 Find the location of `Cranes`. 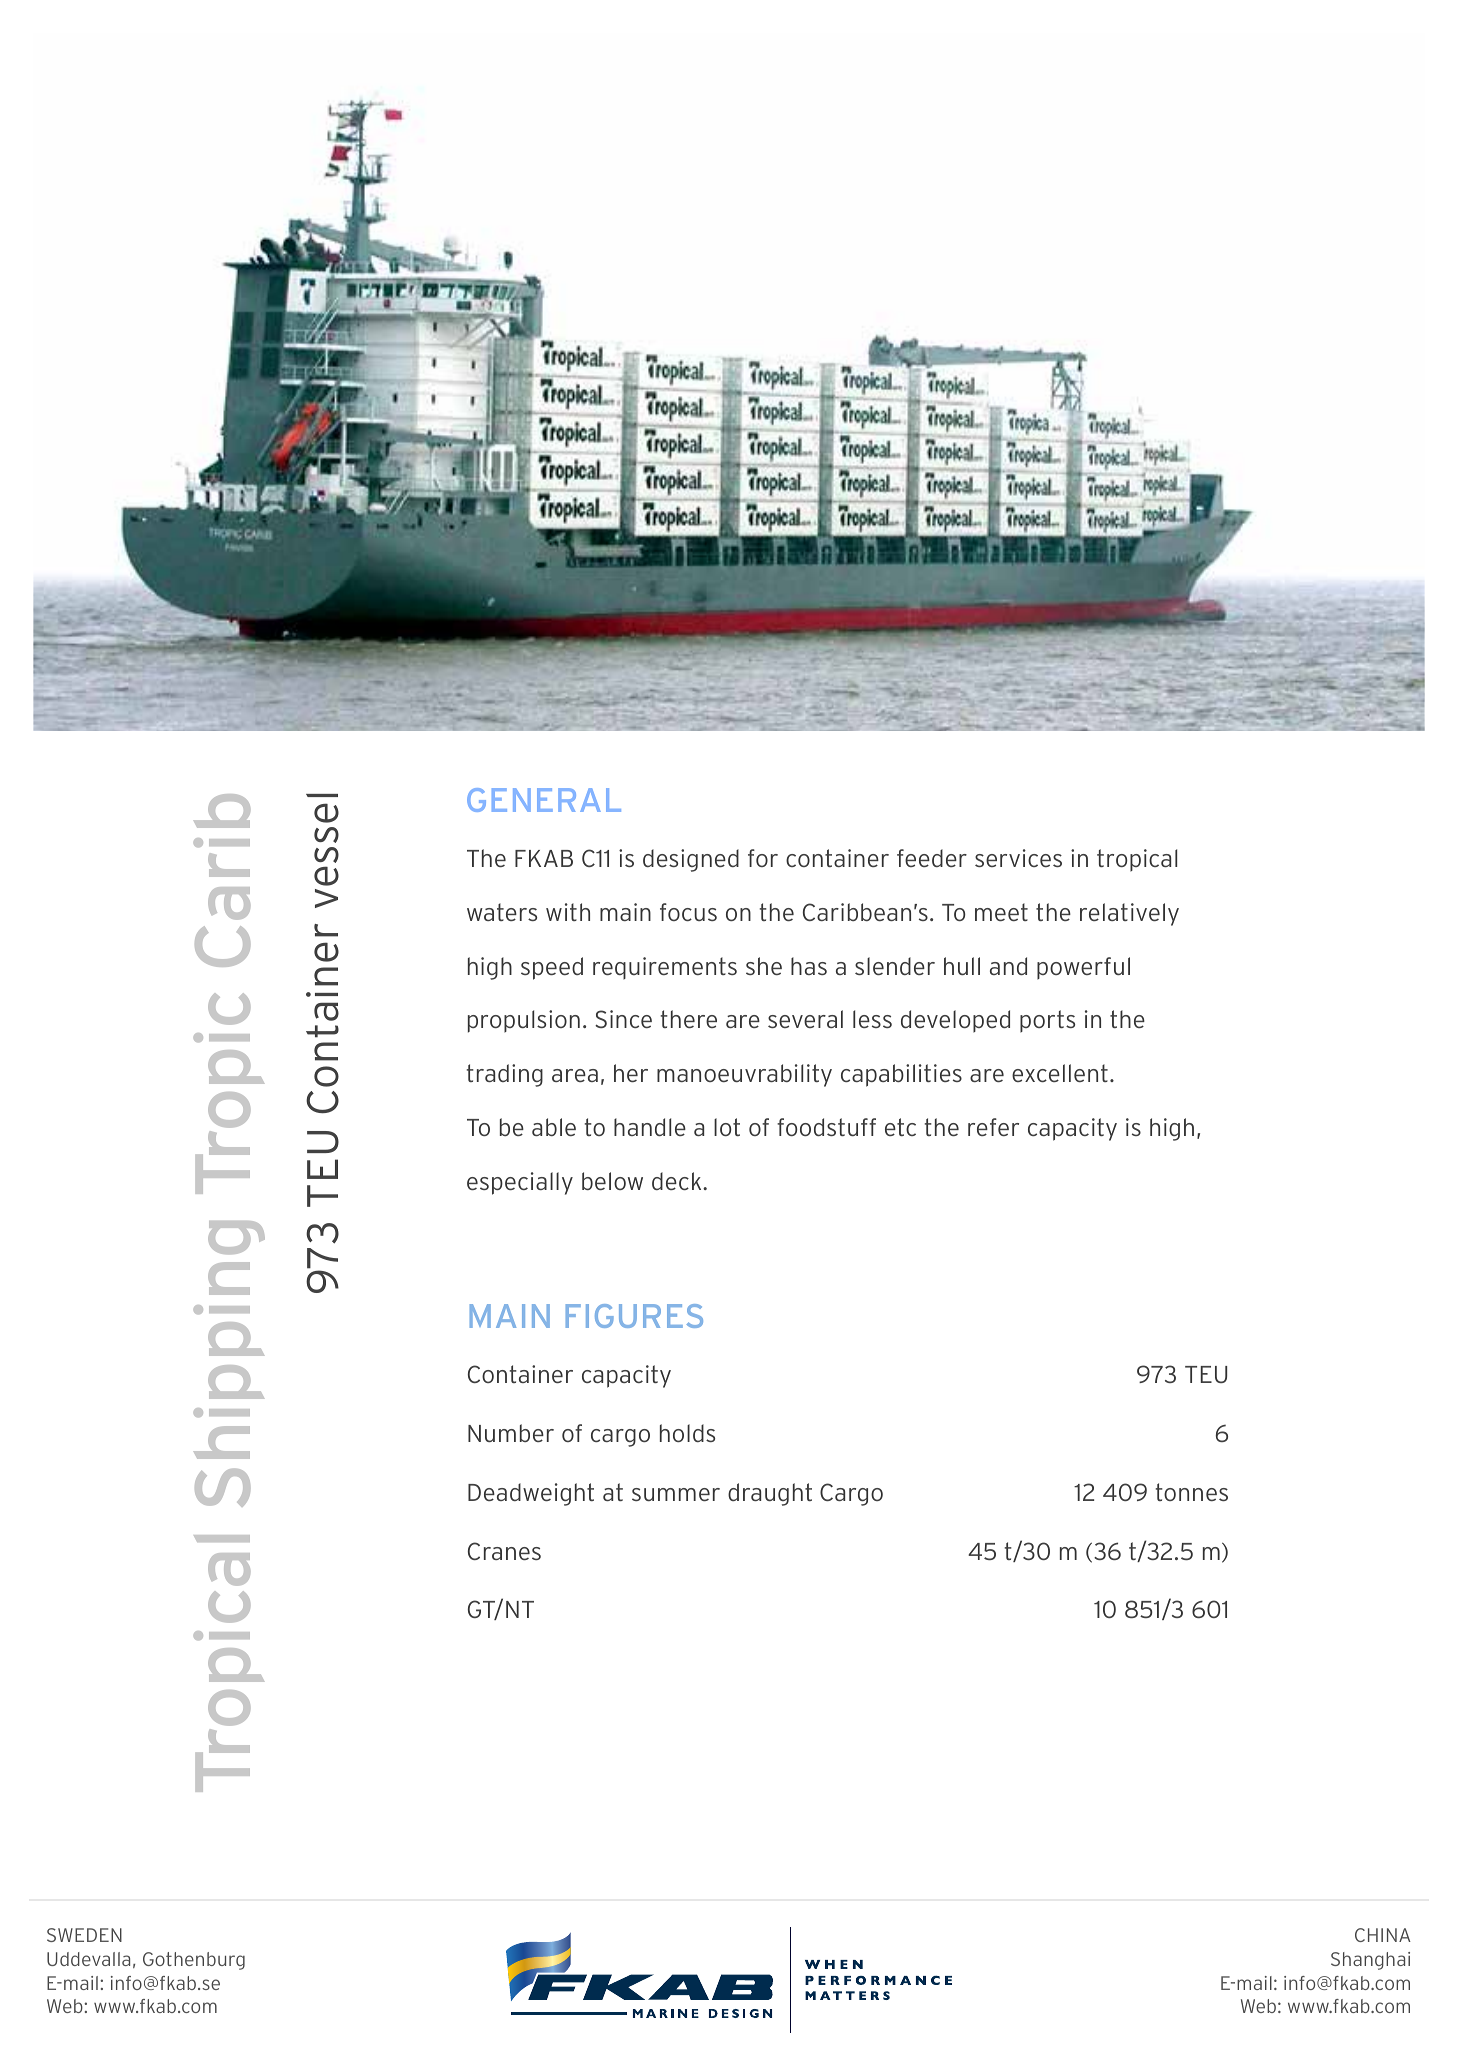

Cranes is located at coordinates (504, 1551).
